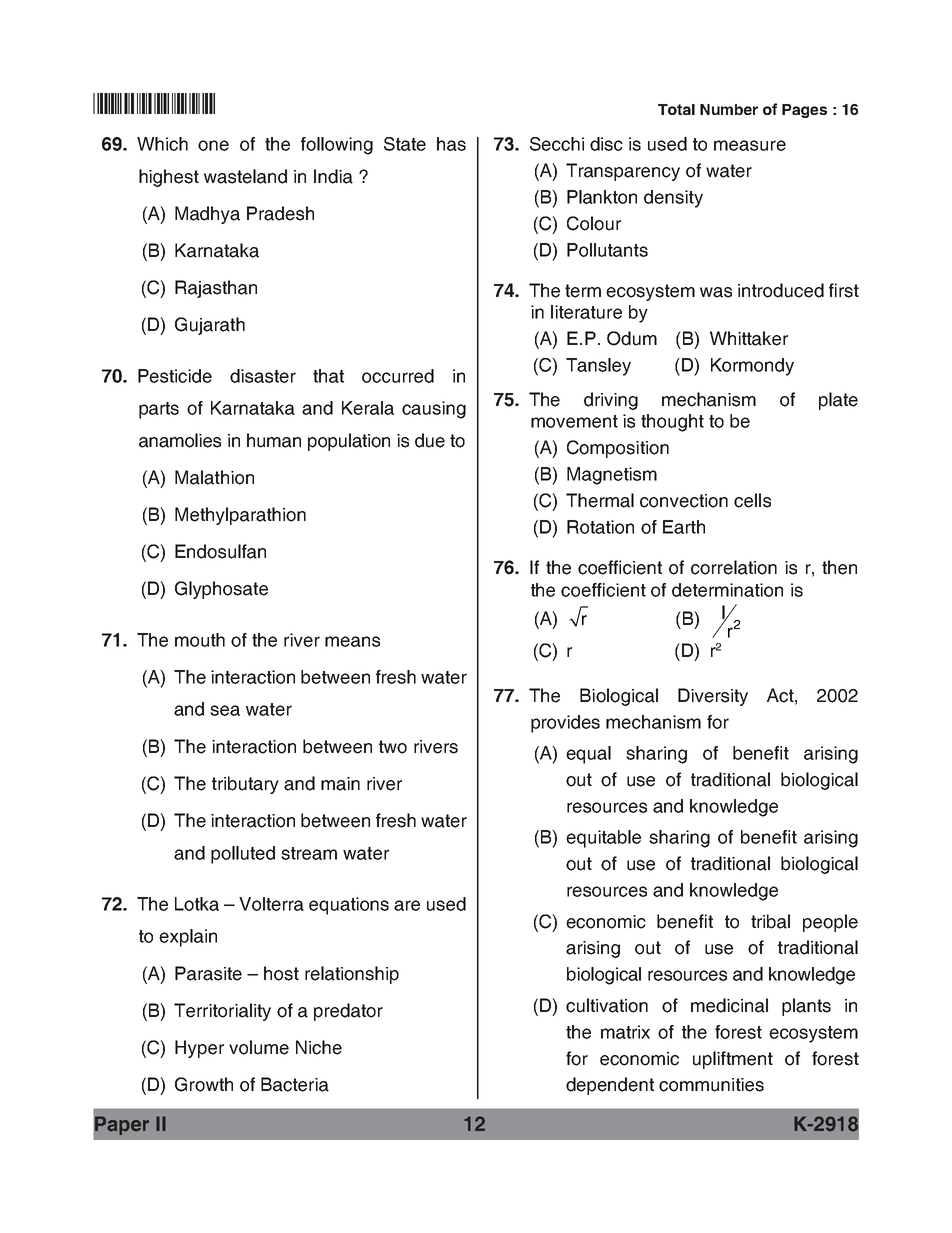 Image resolution: width=952 pixels, height=1233 pixels. I want to click on has, so click(451, 144).
